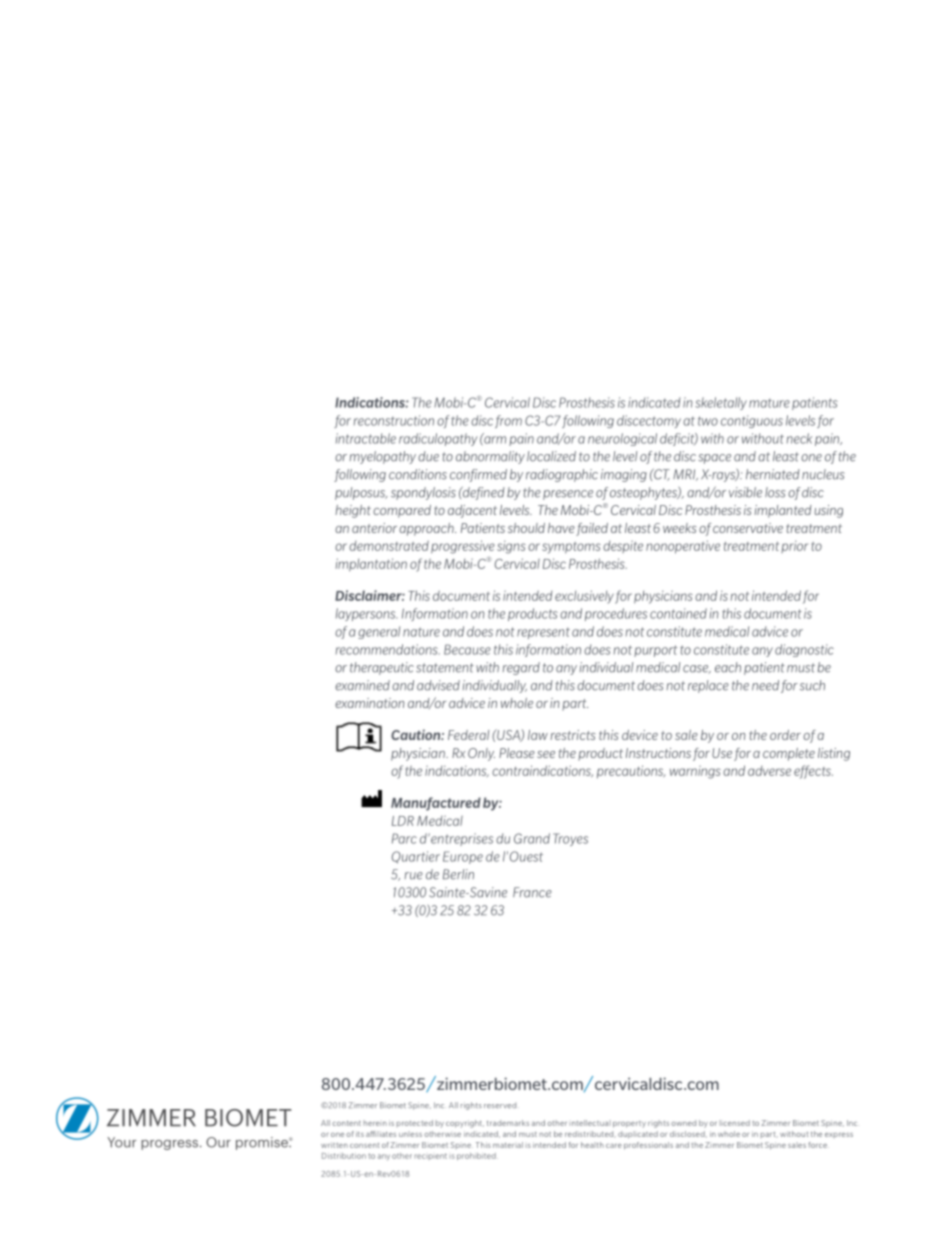  What do you see at coordinates (769, 771) in the image?
I see `adverse` at bounding box center [769, 771].
